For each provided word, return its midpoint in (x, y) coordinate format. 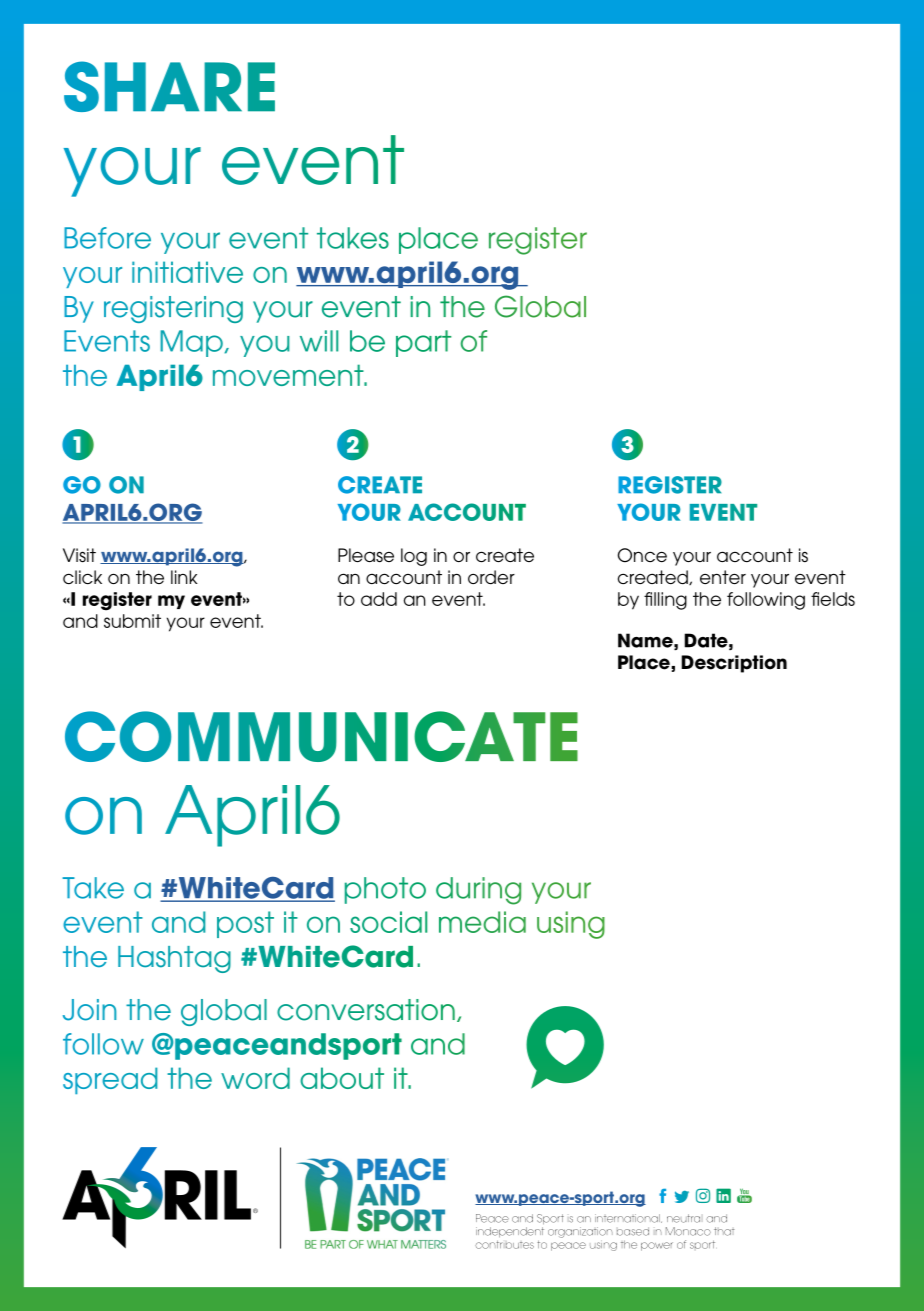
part (424, 343)
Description (734, 664)
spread (110, 1080)
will (319, 341)
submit (132, 621)
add (379, 599)
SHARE (169, 86)
